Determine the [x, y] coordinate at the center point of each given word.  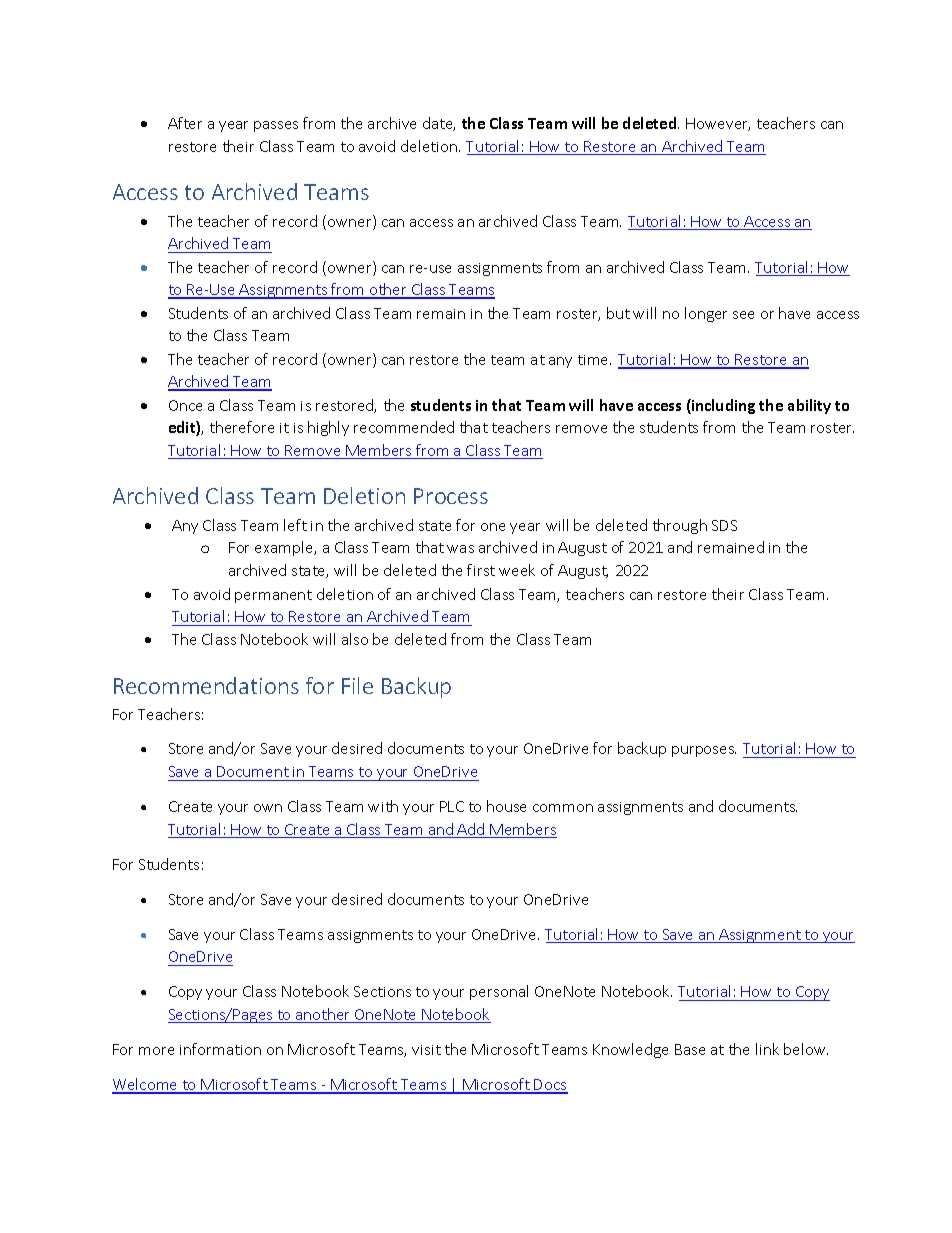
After [185, 123]
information [220, 1049]
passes [276, 126]
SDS [724, 525]
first [481, 570]
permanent [273, 596]
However [718, 124]
